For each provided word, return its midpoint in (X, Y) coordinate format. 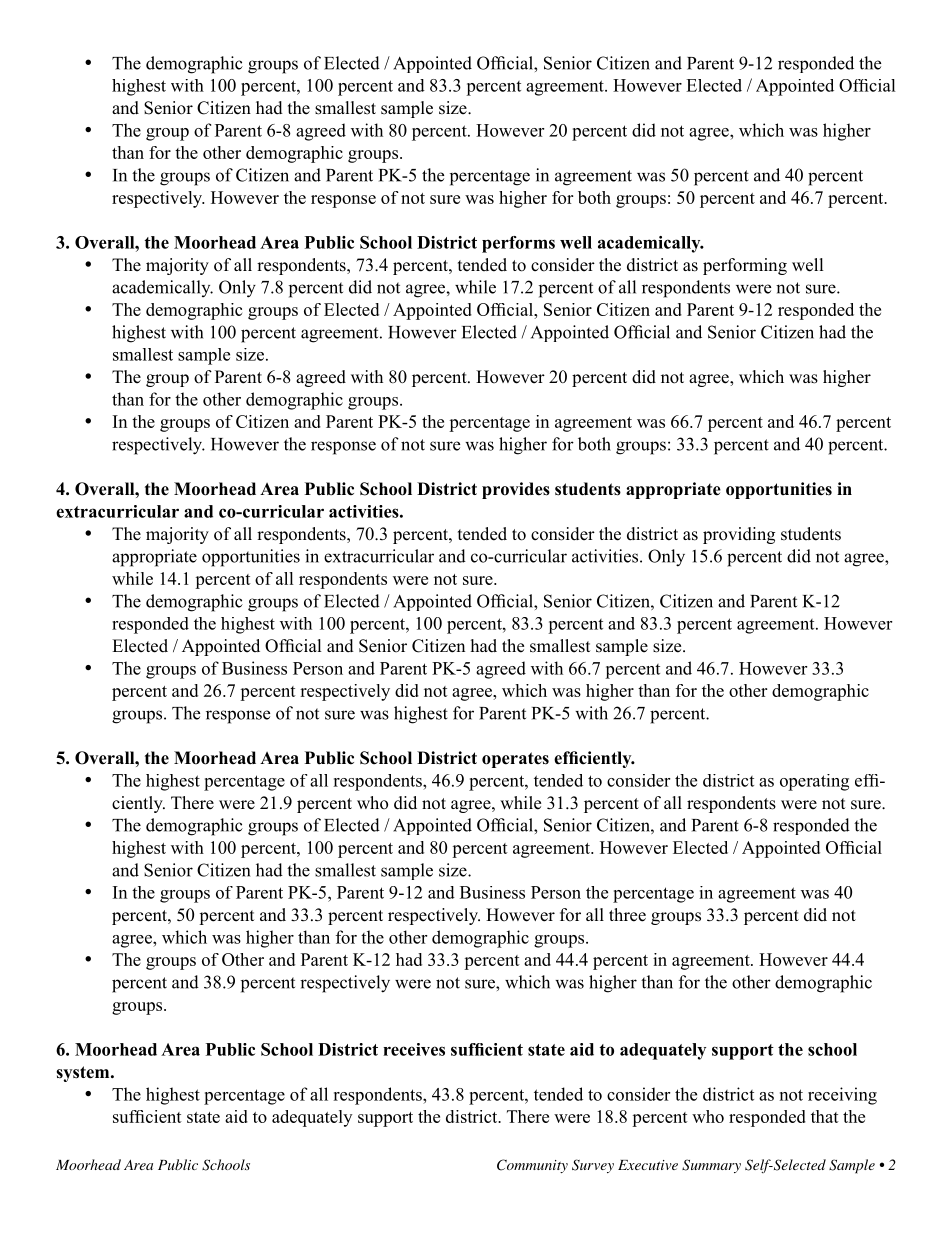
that (825, 1116)
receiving (842, 1096)
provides (516, 490)
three (627, 915)
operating (814, 782)
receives (414, 1049)
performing (745, 266)
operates (515, 760)
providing (739, 535)
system (84, 1074)
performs (518, 244)
